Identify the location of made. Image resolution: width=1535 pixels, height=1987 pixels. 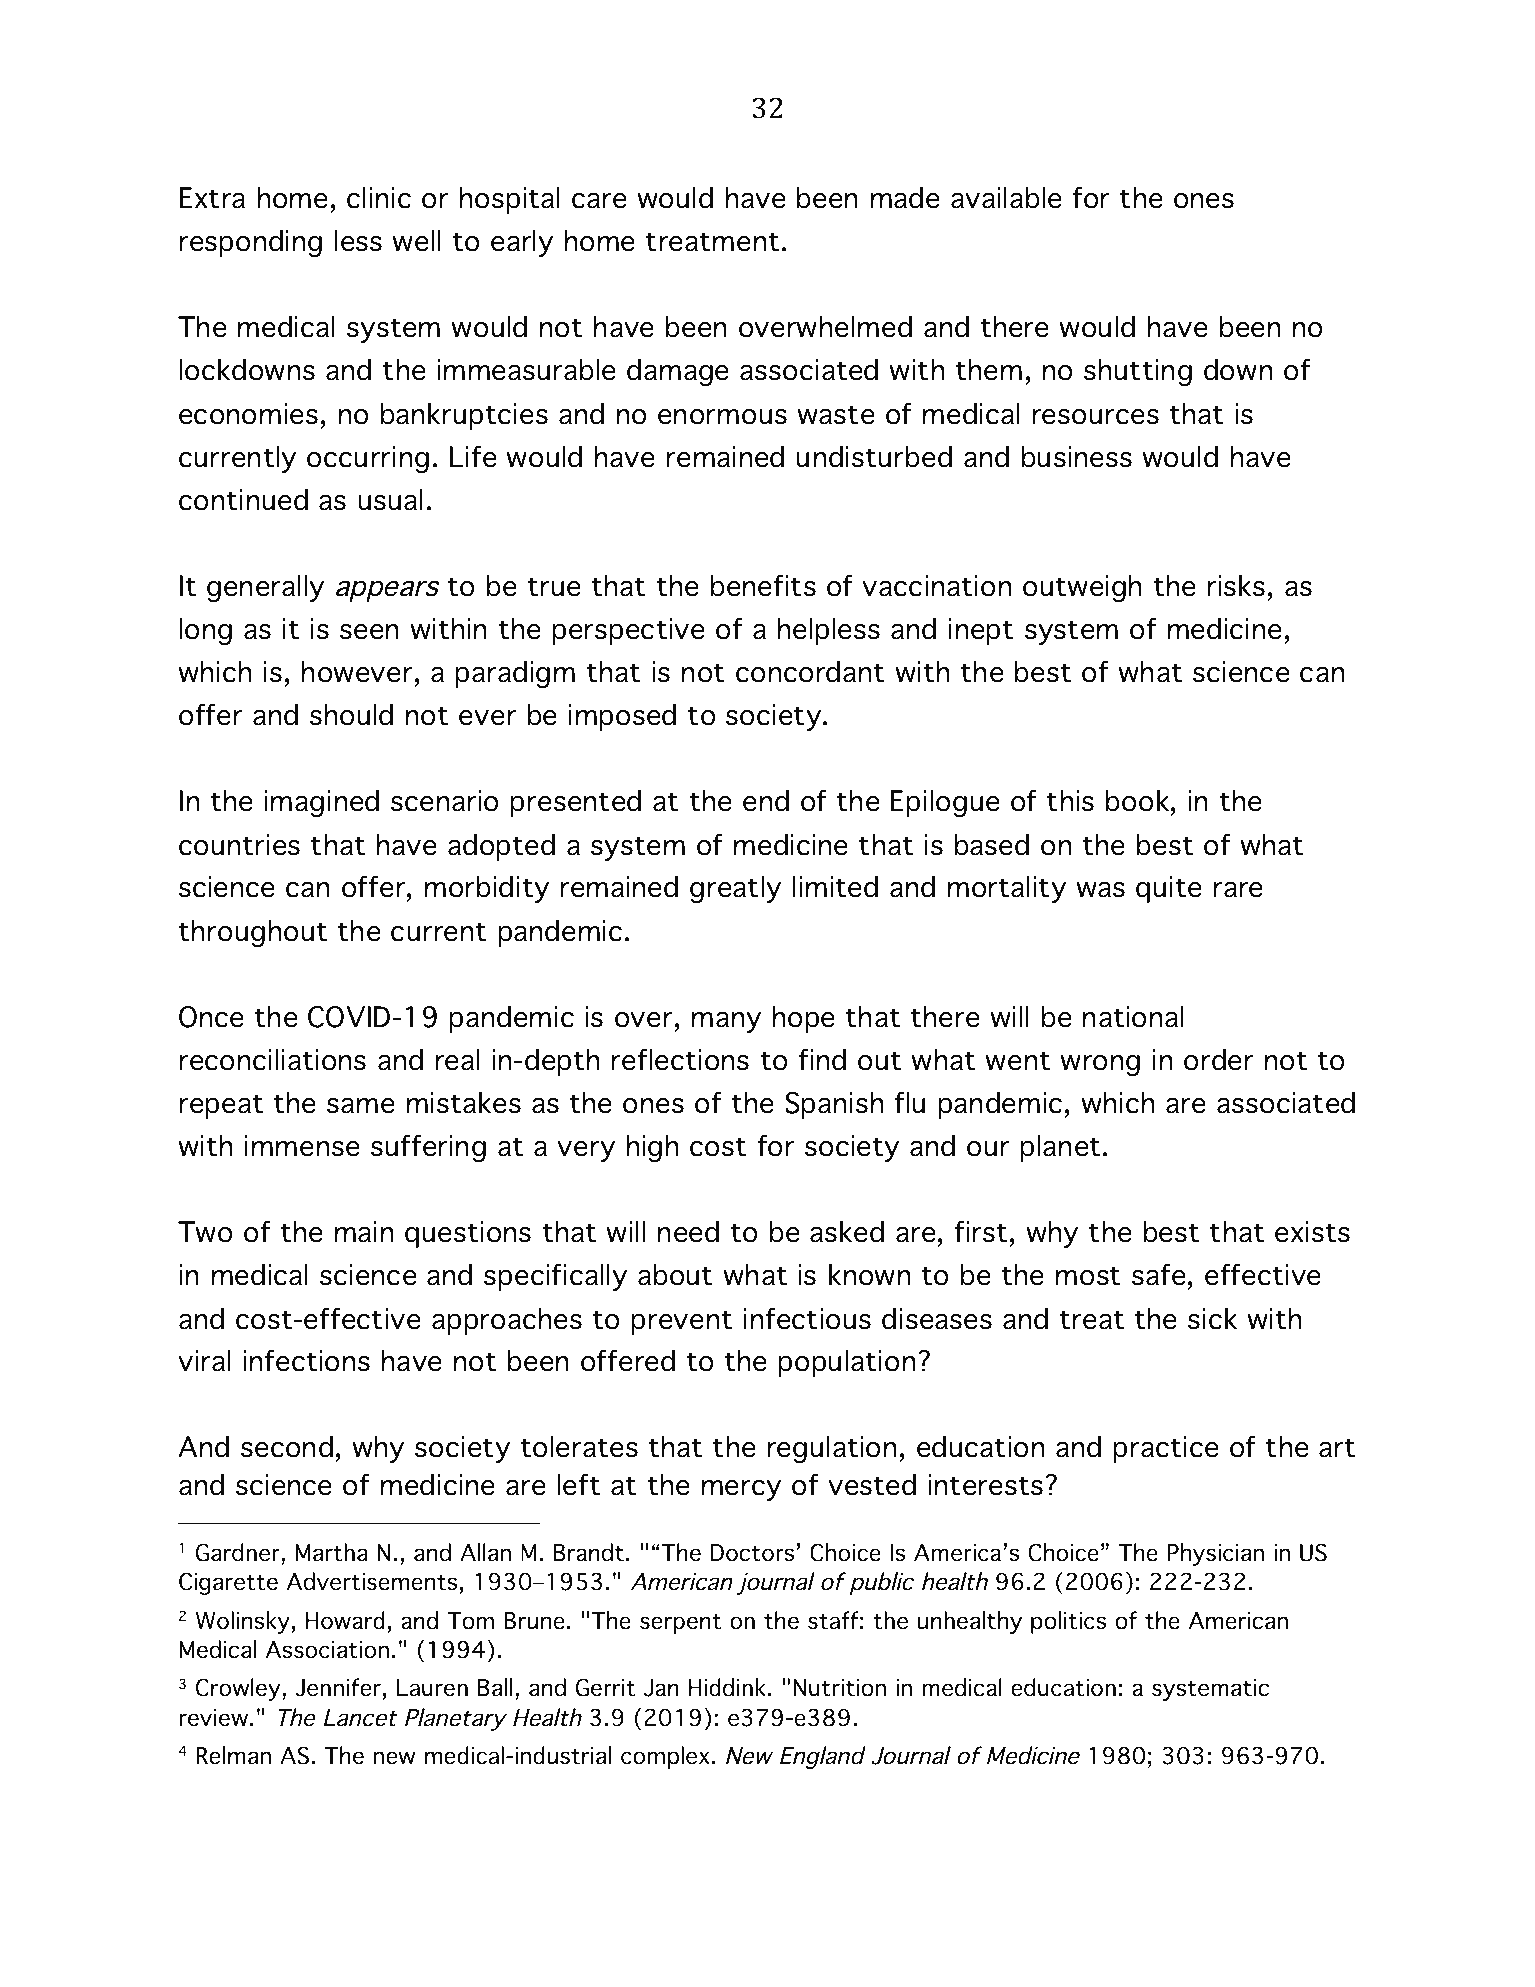
(905, 197).
